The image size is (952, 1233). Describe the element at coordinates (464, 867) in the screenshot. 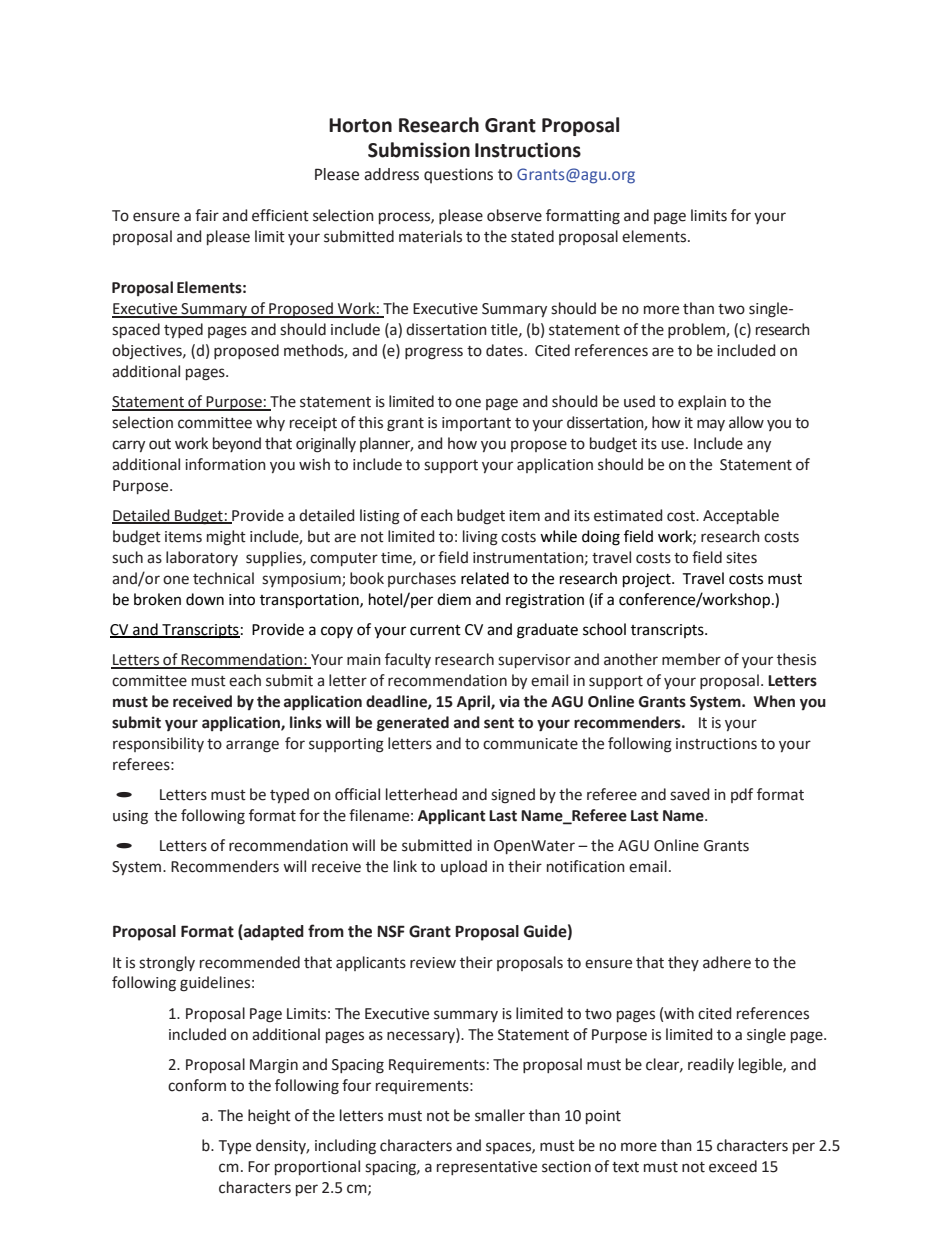

I see `upload` at that location.
